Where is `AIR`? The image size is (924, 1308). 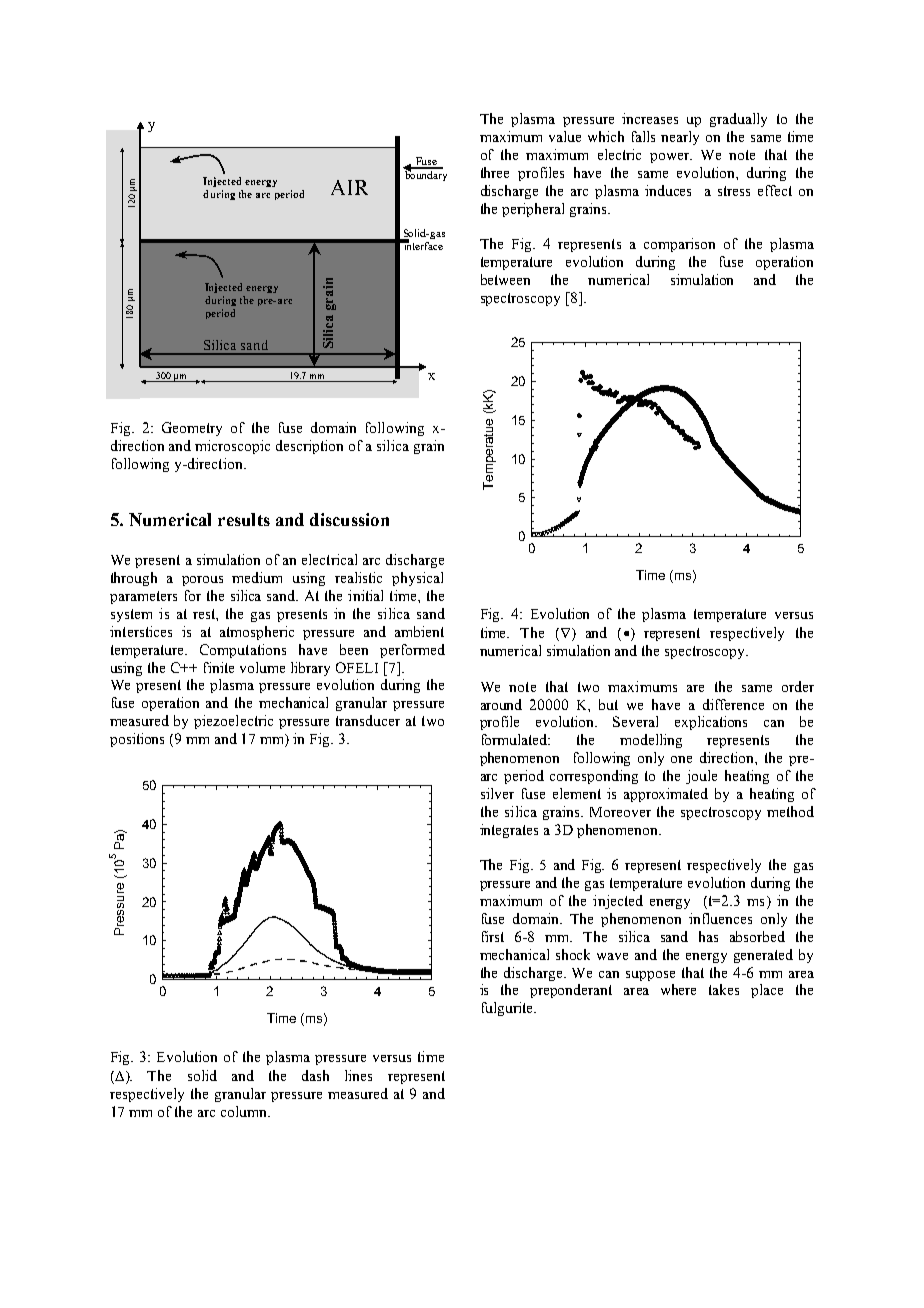
AIR is located at coordinates (349, 187).
